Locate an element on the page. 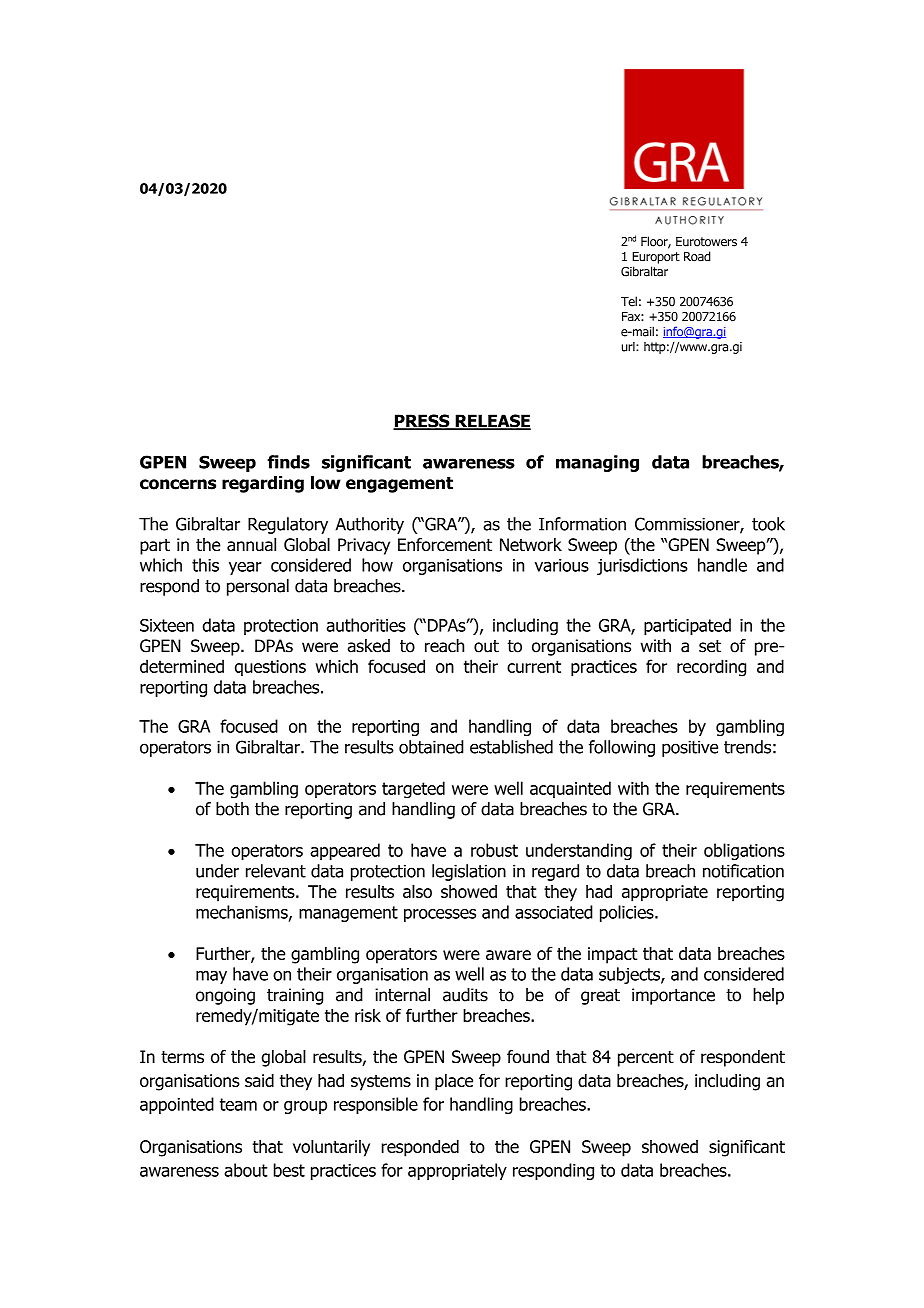 Image resolution: width=924 pixels, height=1308 pixels. concerns is located at coordinates (178, 484).
